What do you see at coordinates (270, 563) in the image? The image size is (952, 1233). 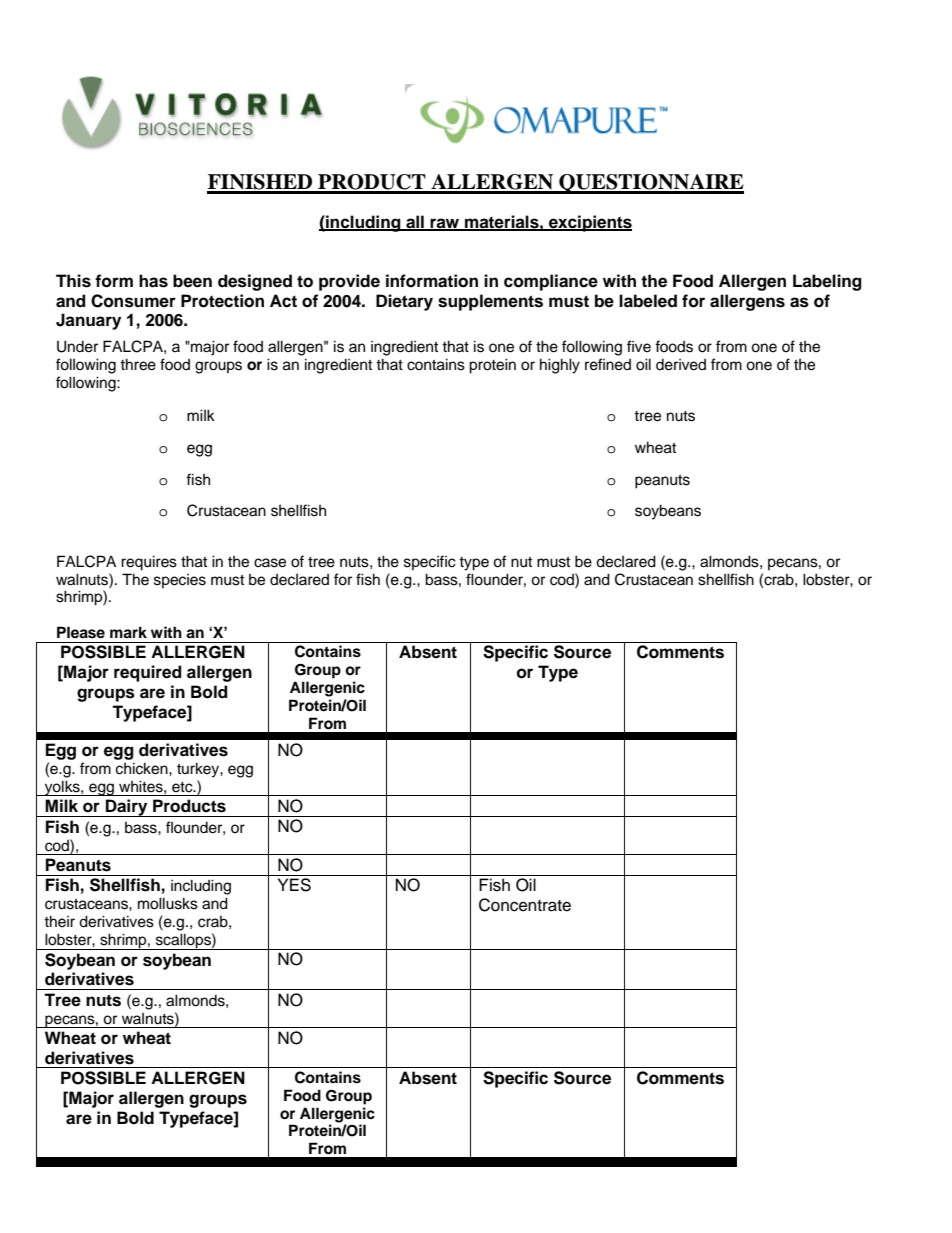 I see `case` at bounding box center [270, 563].
